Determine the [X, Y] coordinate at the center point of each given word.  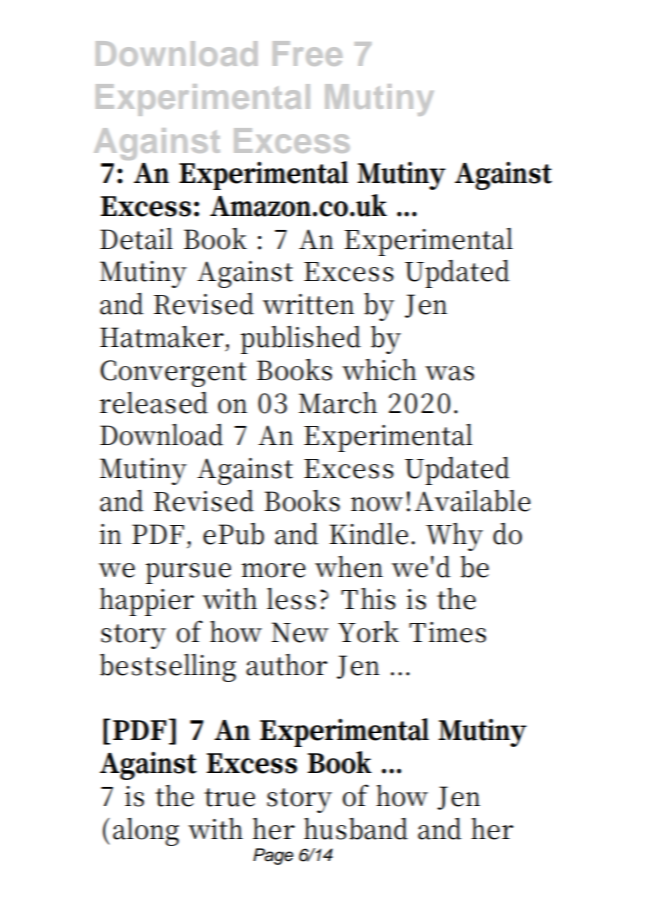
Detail [136, 239]
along [146, 832]
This [368, 599]
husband [356, 829]
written [308, 304]
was [449, 373]
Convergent [173, 373]
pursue [188, 573]
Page [273, 856]
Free [307, 53]
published [301, 340]
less [291, 599]
